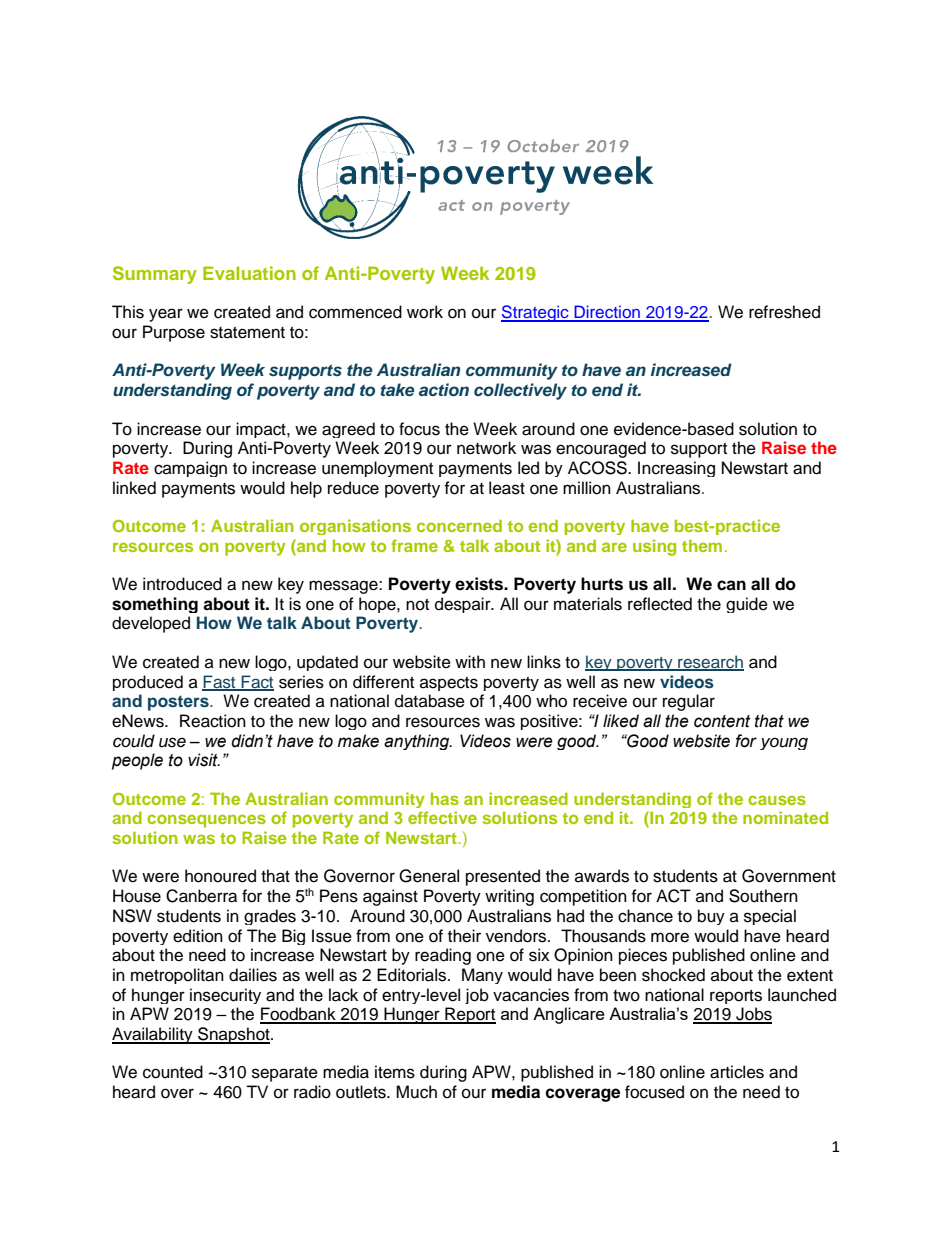 The image size is (952, 1233). I want to click on campaign, so click(190, 469).
